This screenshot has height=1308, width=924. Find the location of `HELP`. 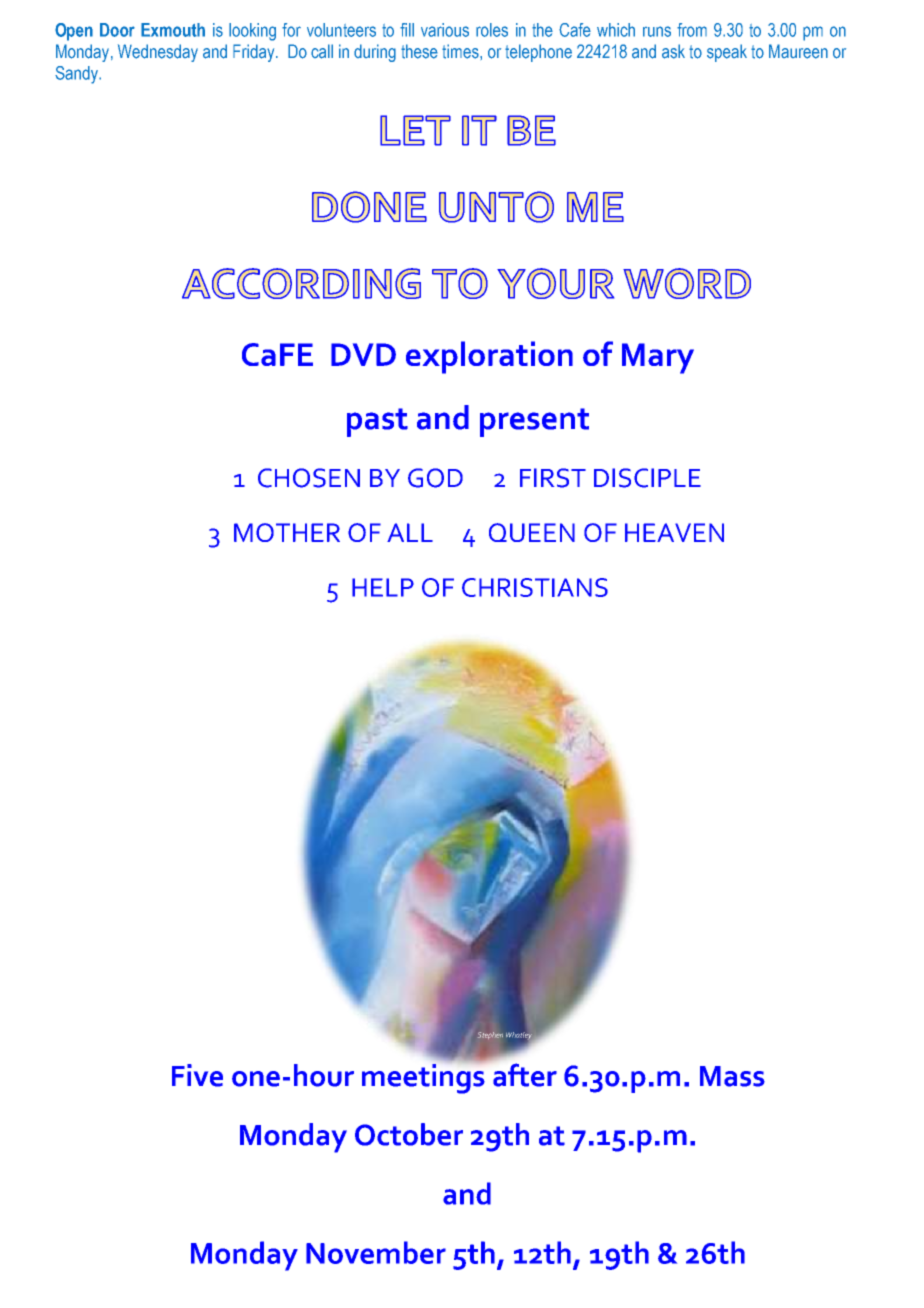

HELP is located at coordinates (383, 587).
